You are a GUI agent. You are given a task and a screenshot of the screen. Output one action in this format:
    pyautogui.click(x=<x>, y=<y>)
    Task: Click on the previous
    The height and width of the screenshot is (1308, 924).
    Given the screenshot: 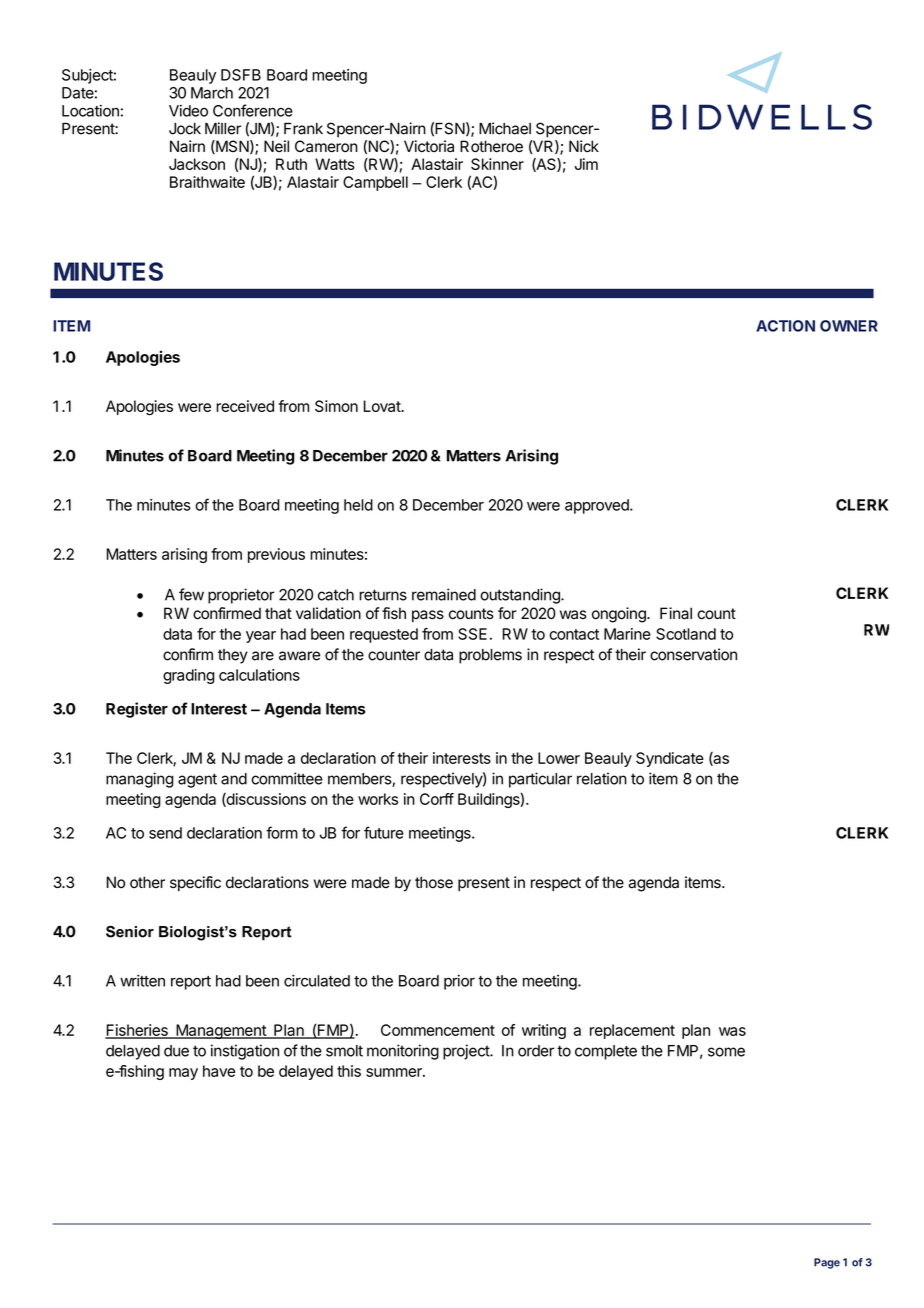 What is the action you would take?
    pyautogui.click(x=276, y=555)
